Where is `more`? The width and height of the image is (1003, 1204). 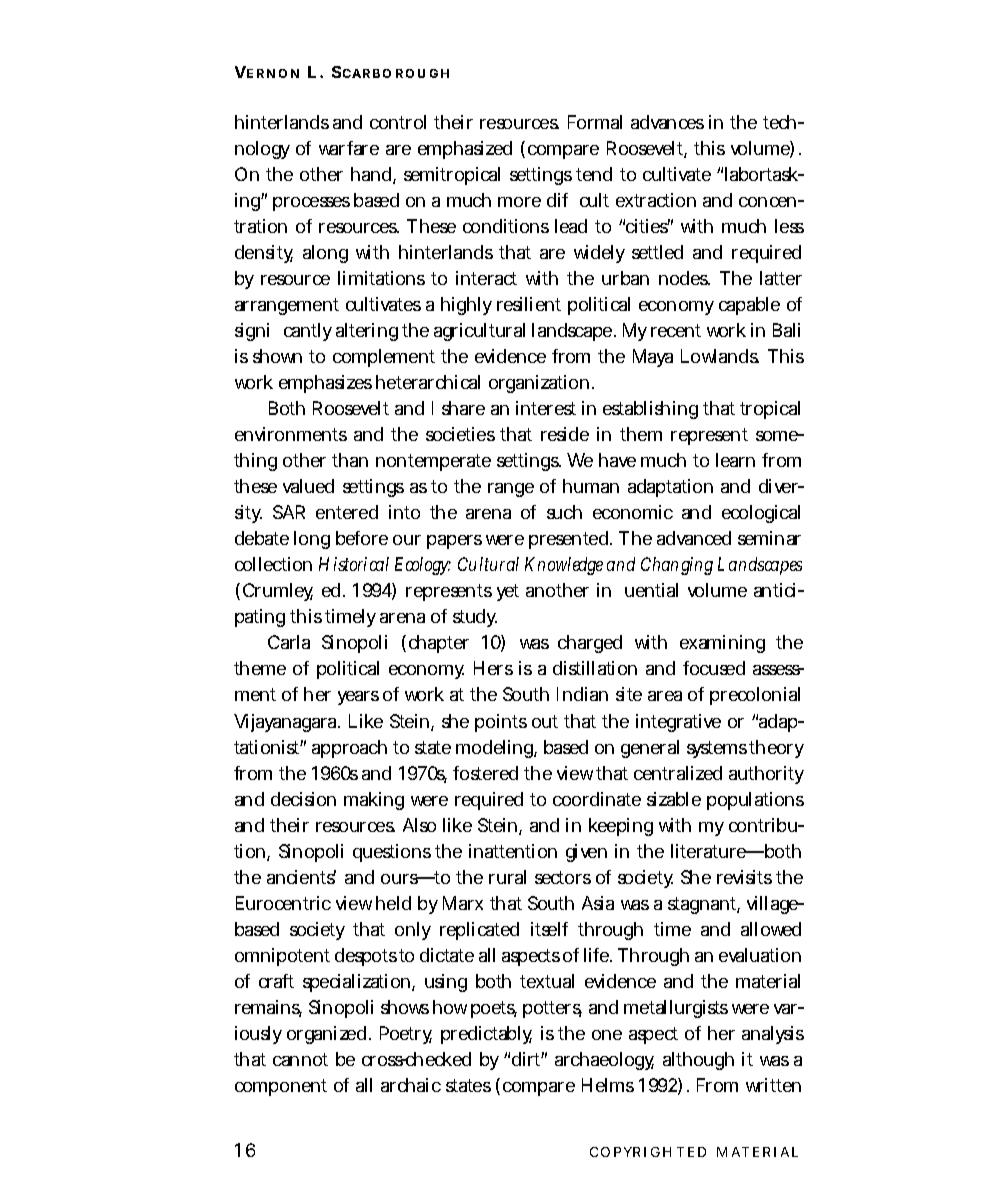
more is located at coordinates (519, 202).
